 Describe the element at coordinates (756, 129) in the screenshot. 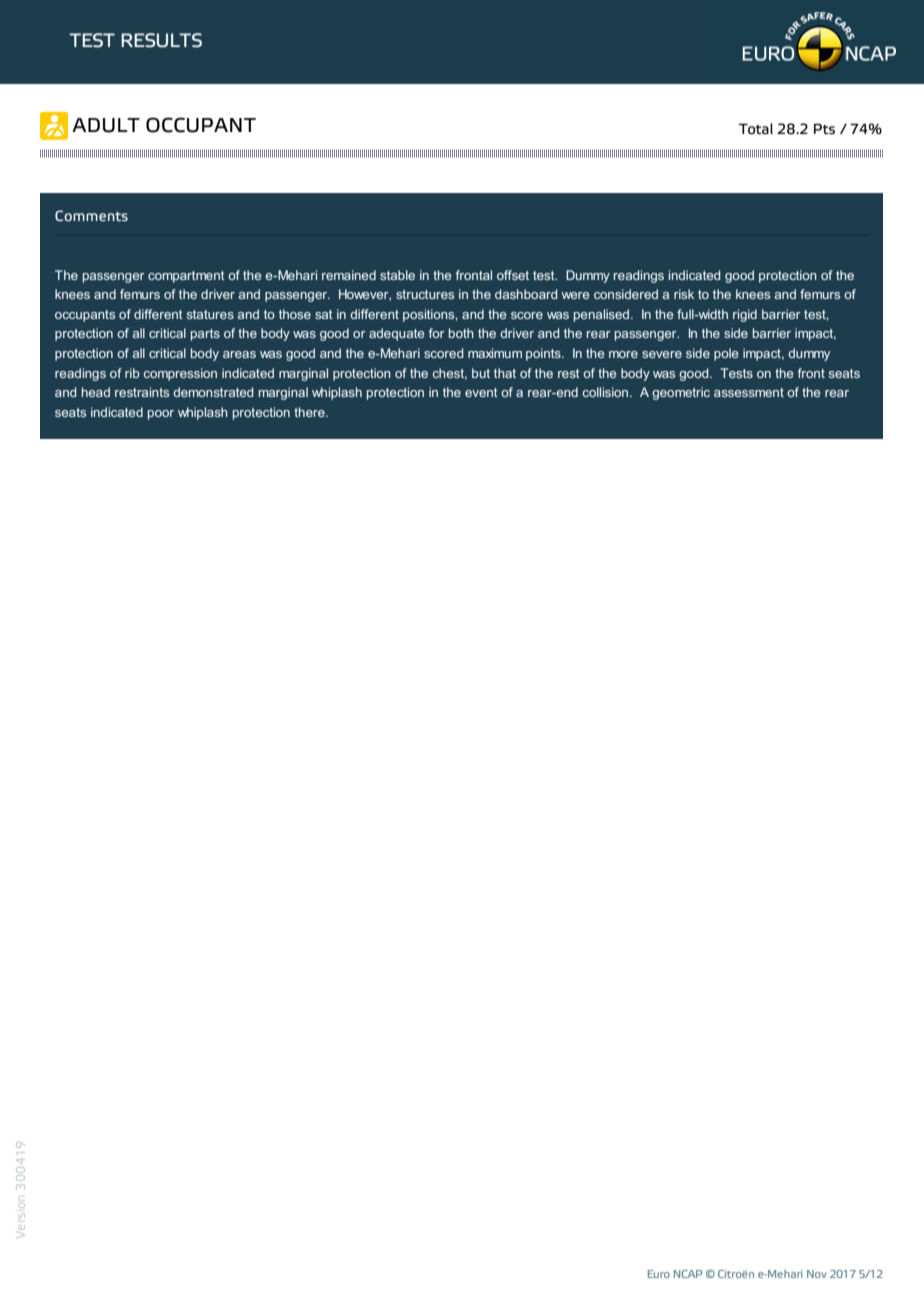

I see `Total` at that location.
